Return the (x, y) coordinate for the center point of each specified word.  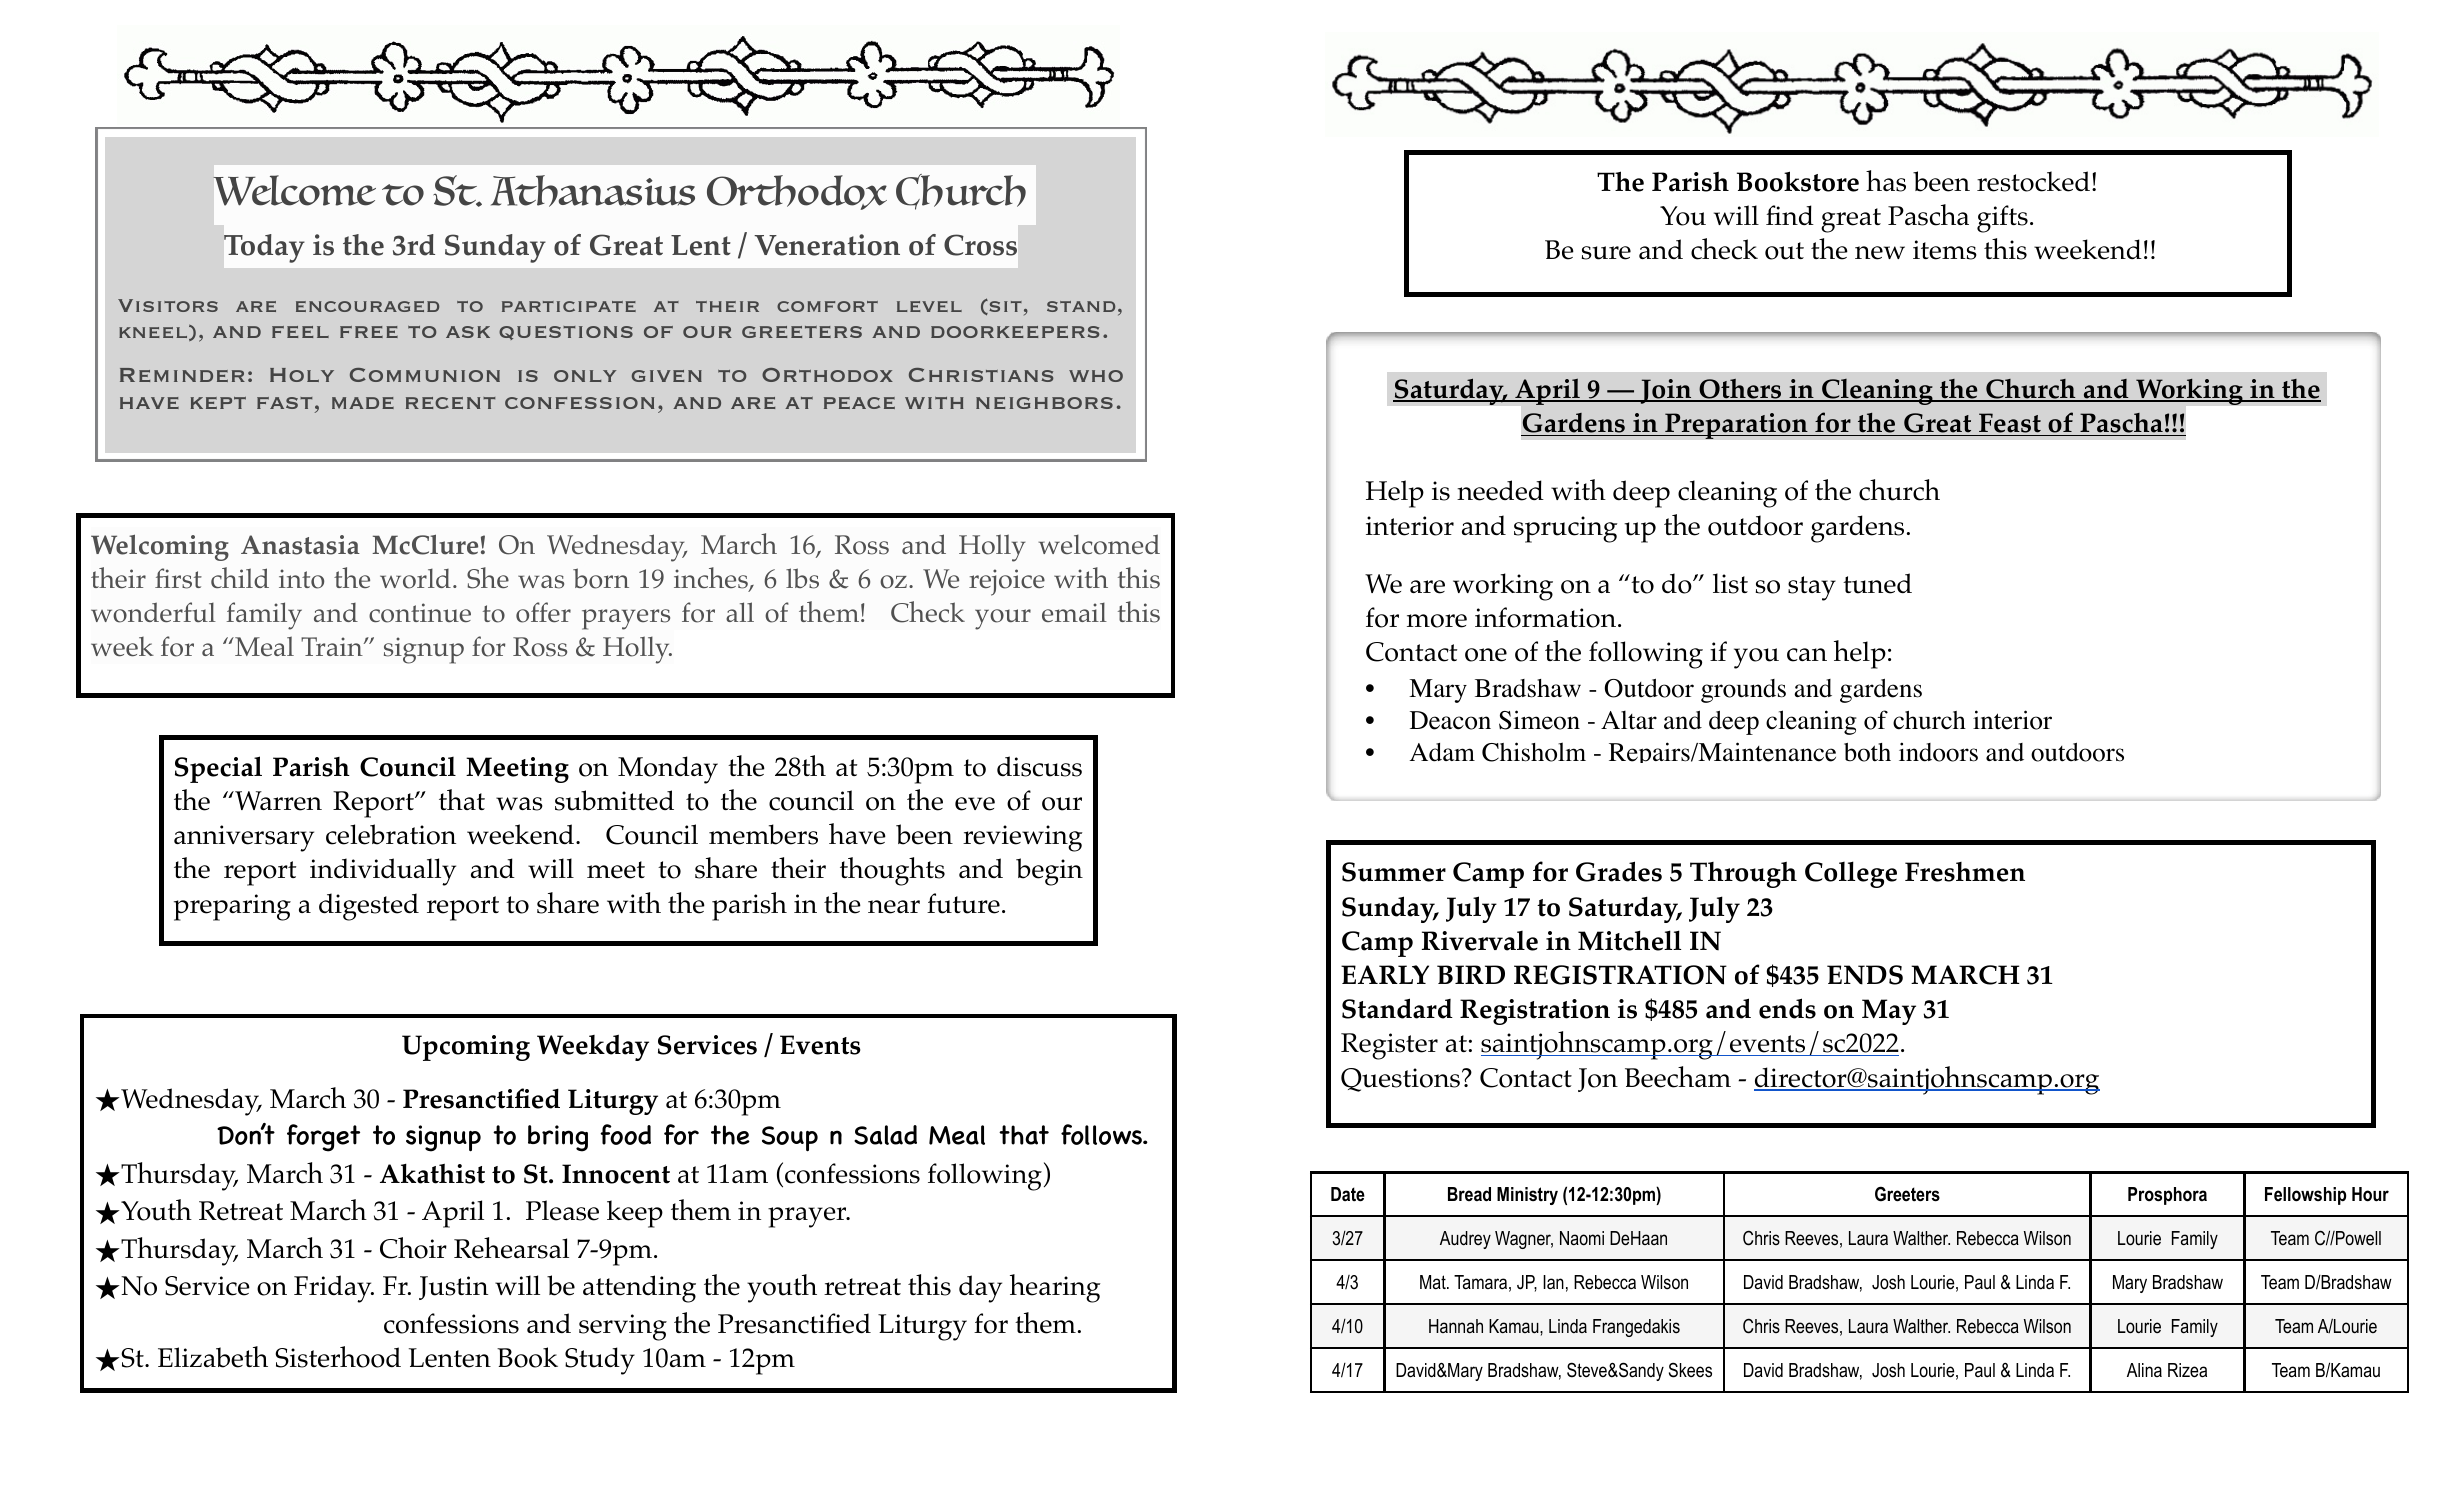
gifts (2002, 219)
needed (1500, 490)
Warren (277, 801)
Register (1389, 1046)
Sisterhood (338, 1357)
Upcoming (466, 1048)
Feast (2010, 423)
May (1889, 1012)
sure (1606, 253)
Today (264, 248)
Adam (1442, 752)
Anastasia (300, 545)
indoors (1938, 752)
